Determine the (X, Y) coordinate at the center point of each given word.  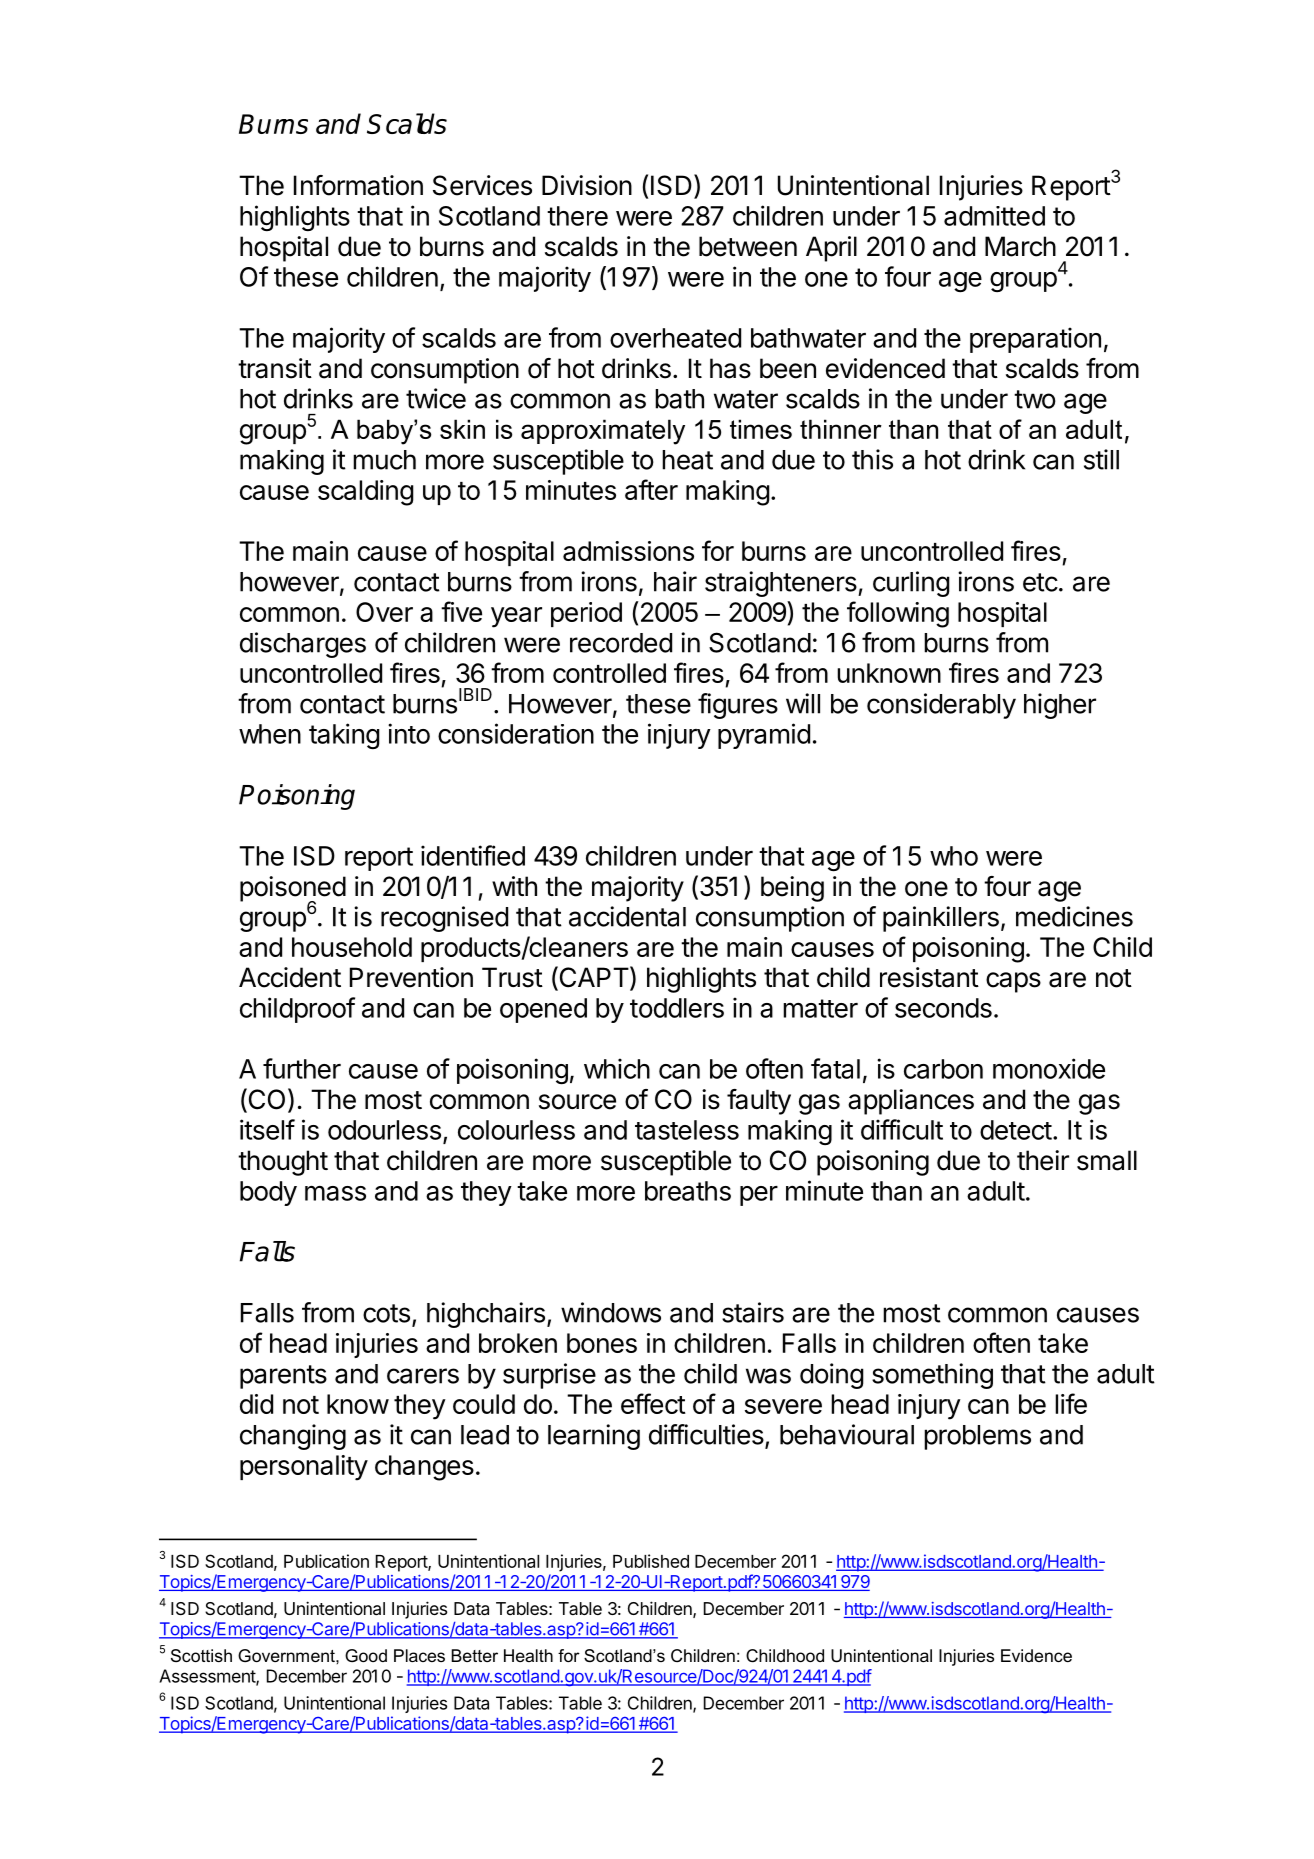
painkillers (941, 919)
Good (366, 1655)
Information (358, 185)
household (352, 947)
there (577, 216)
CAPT (594, 978)
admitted (994, 216)
